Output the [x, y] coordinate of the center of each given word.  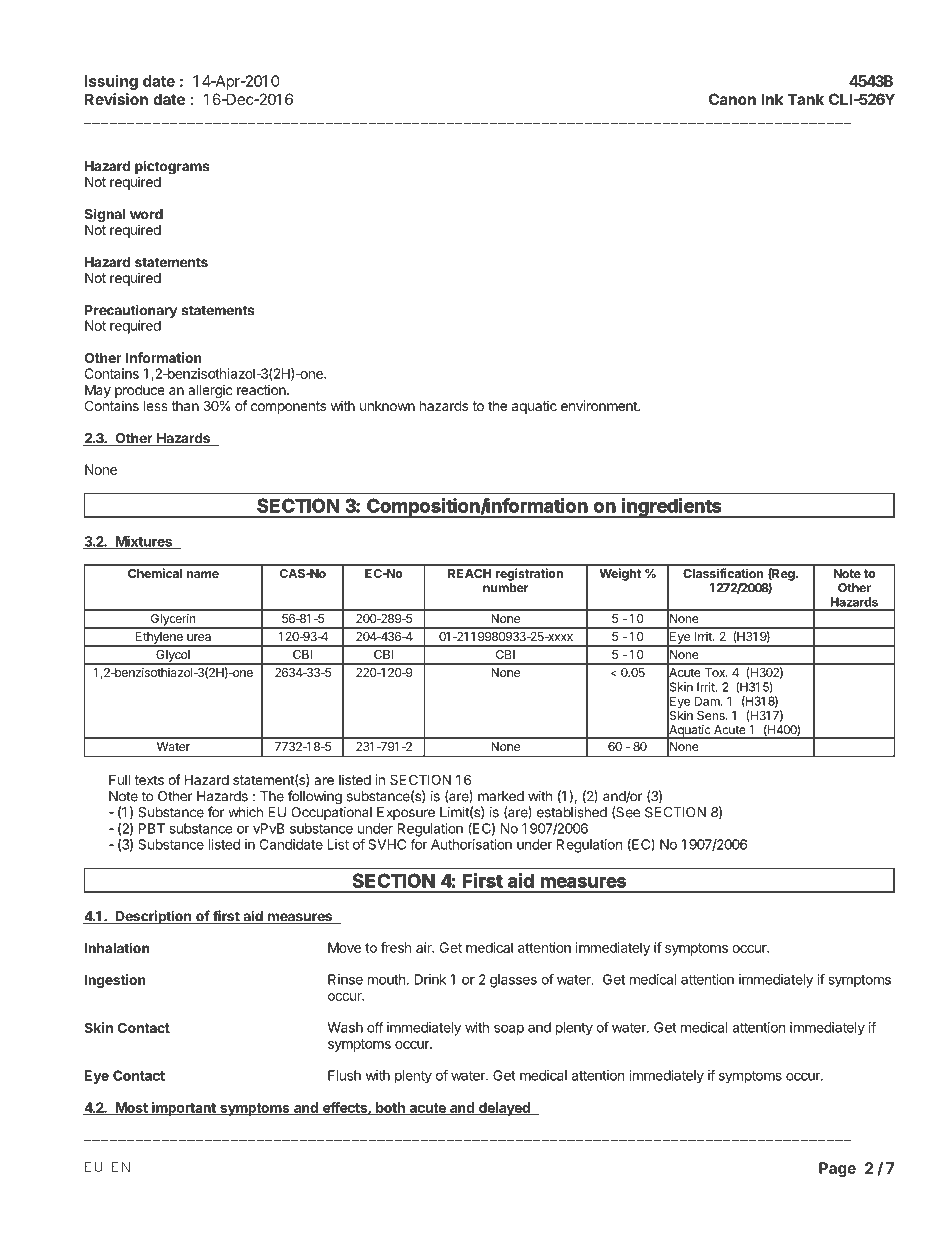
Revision [116, 99]
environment [600, 405]
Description [153, 917]
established [572, 812]
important [184, 1109]
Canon [732, 99]
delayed [504, 1109]
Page [837, 1169]
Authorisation [471, 844]
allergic [210, 391]
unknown [387, 406]
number [505, 588]
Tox [716, 672]
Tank [806, 99]
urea [199, 637]
